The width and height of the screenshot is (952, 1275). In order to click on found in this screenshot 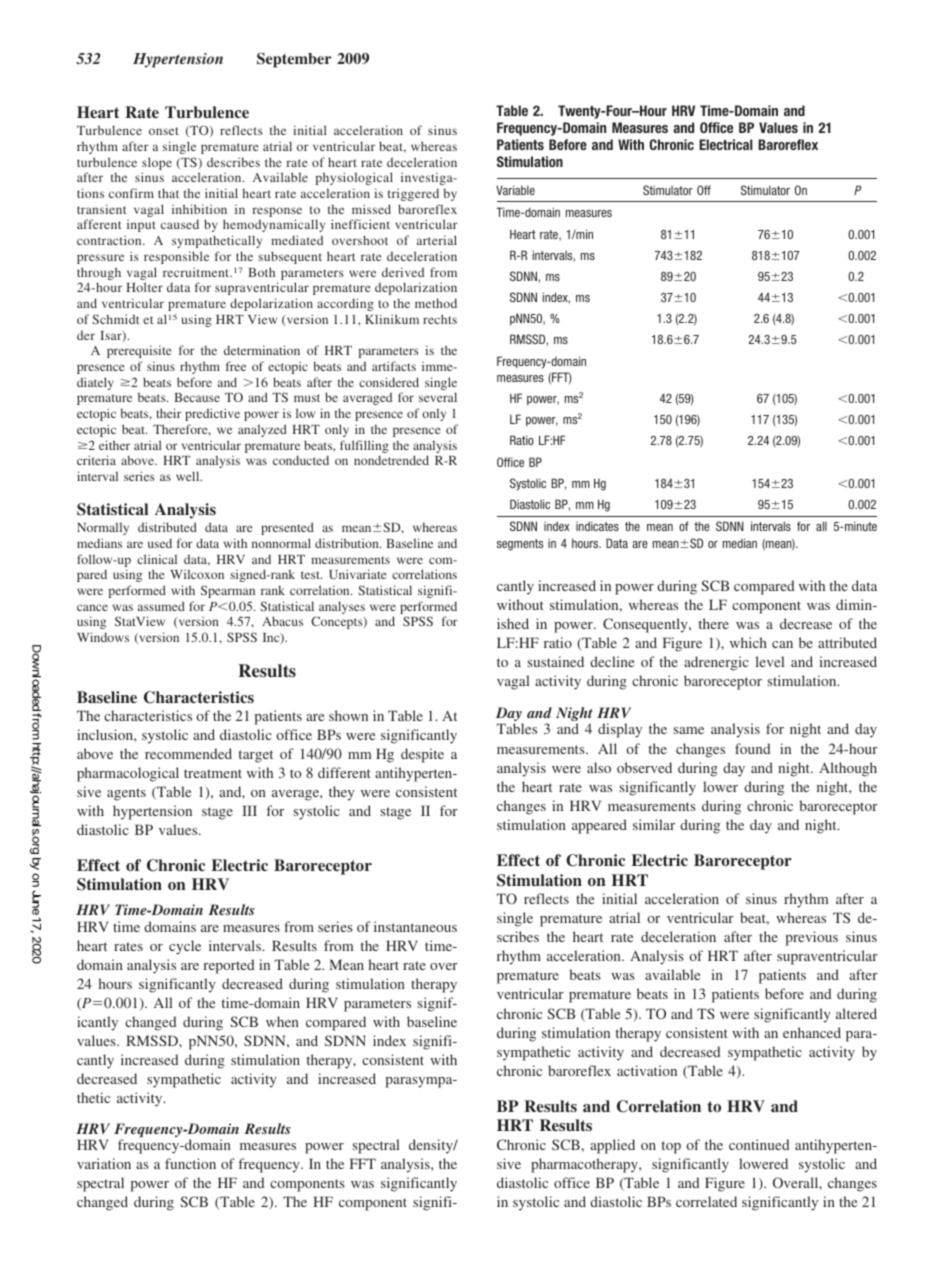, I will do `click(752, 748)`.
